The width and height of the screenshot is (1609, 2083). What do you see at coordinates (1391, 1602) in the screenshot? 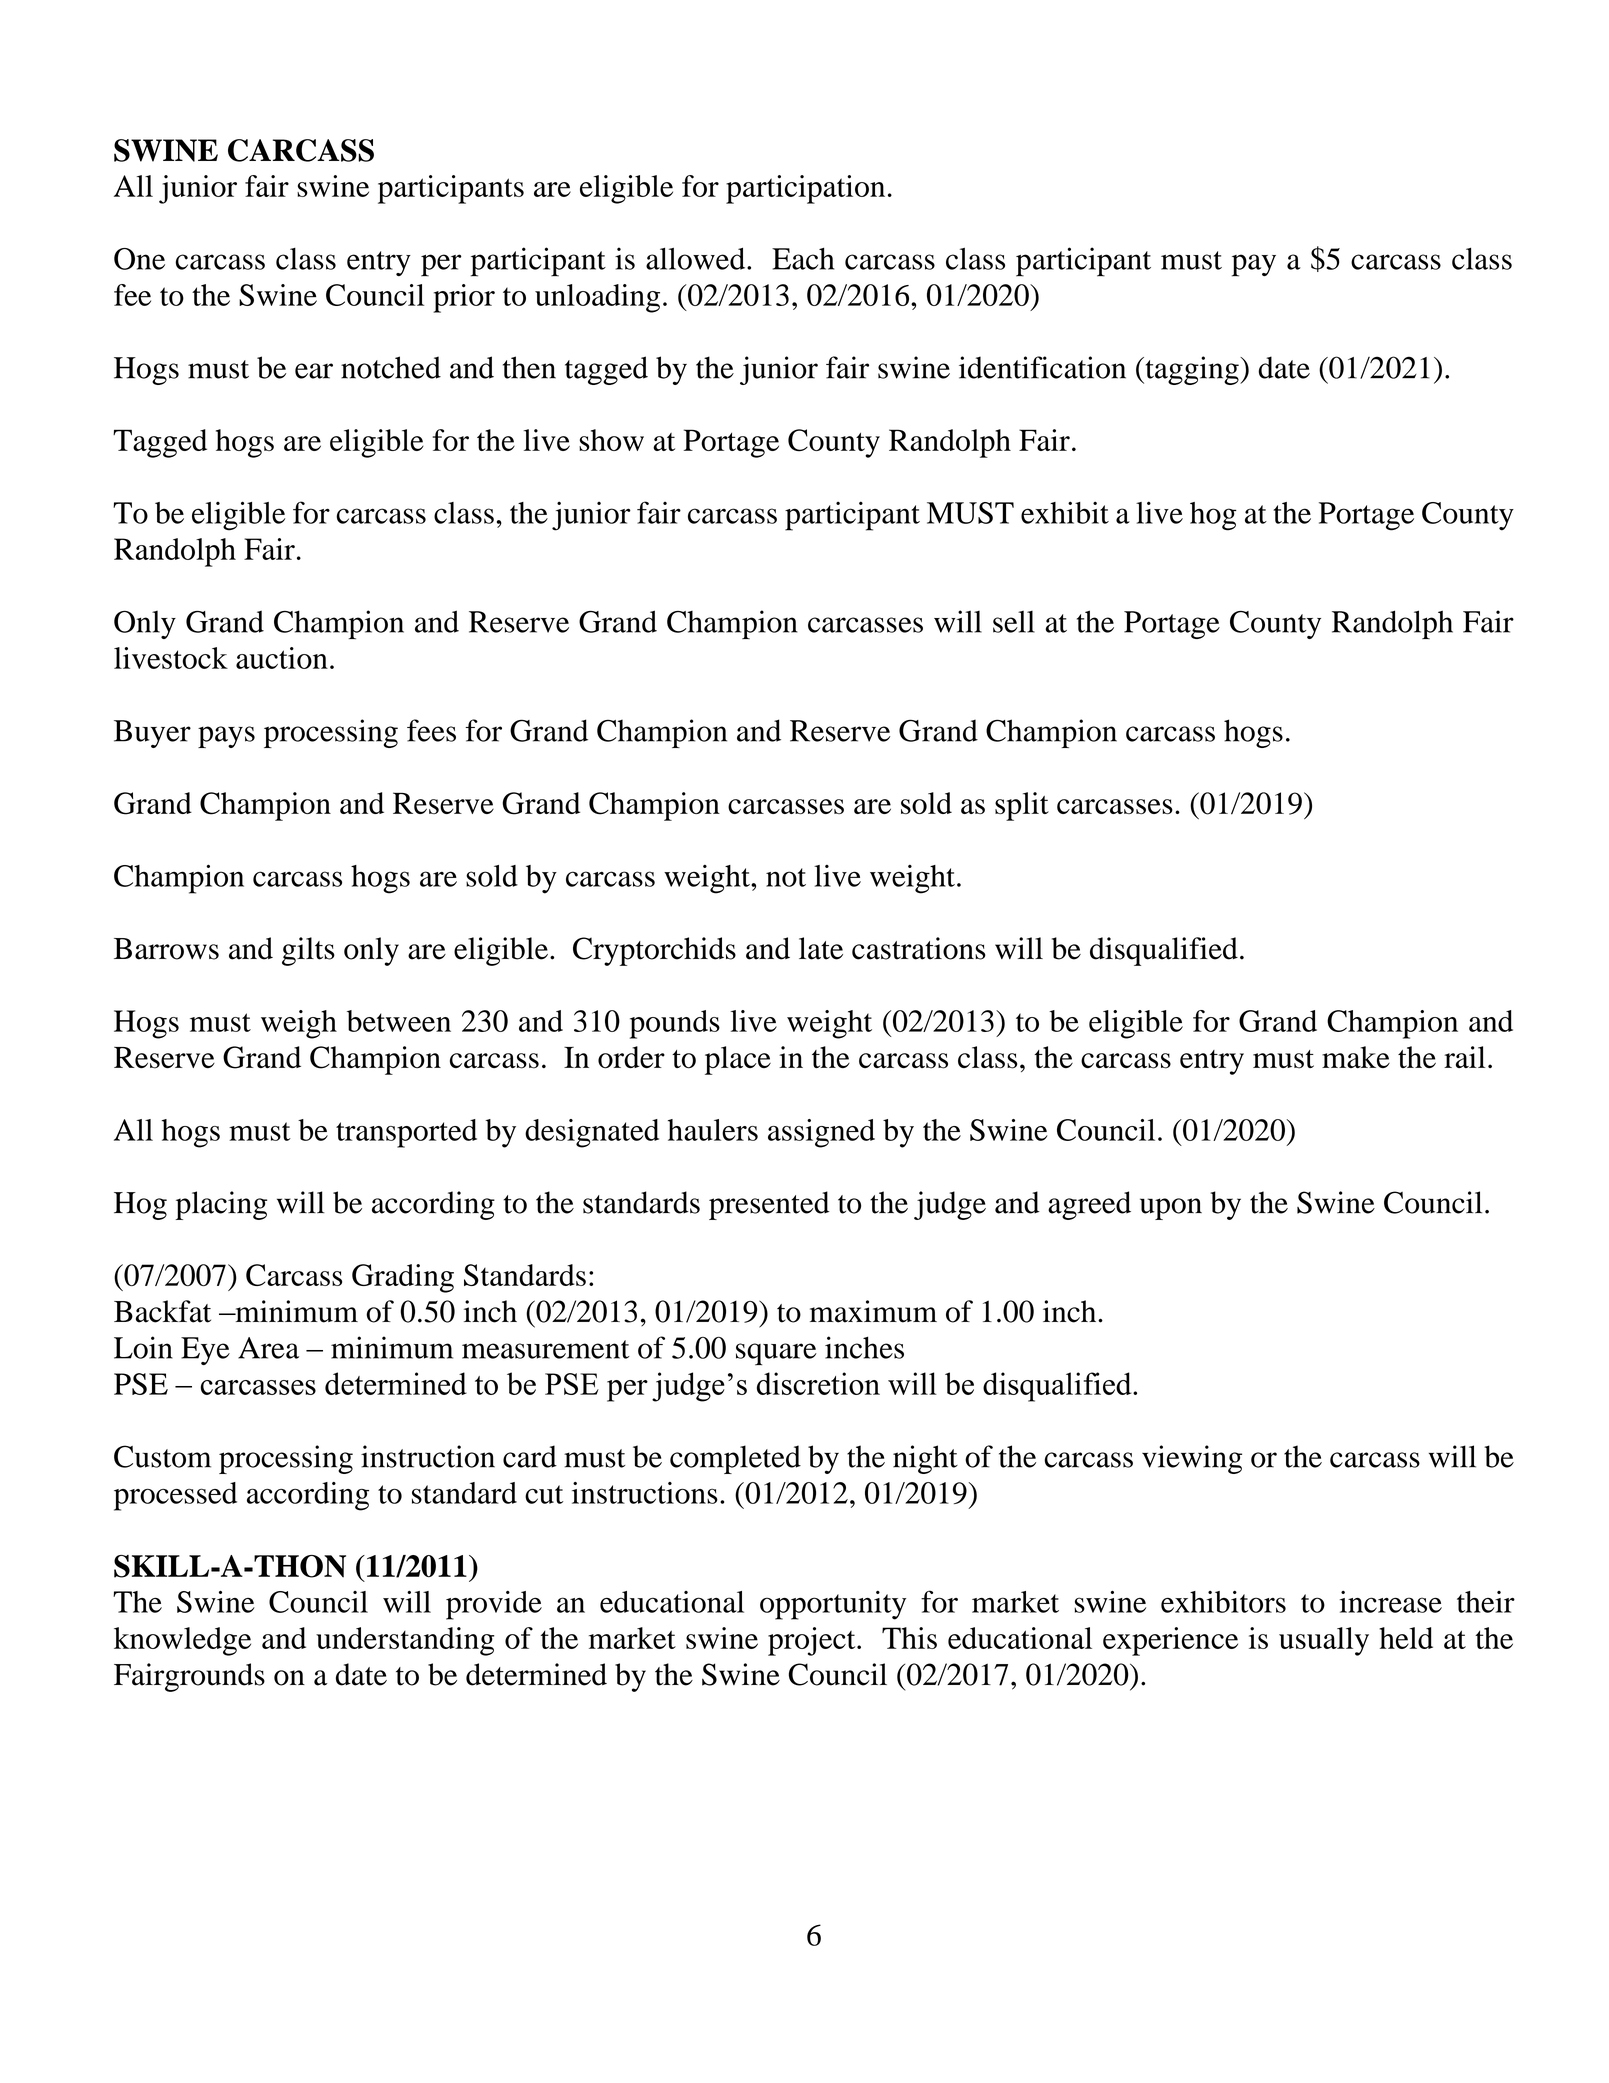
I see `increase` at bounding box center [1391, 1602].
